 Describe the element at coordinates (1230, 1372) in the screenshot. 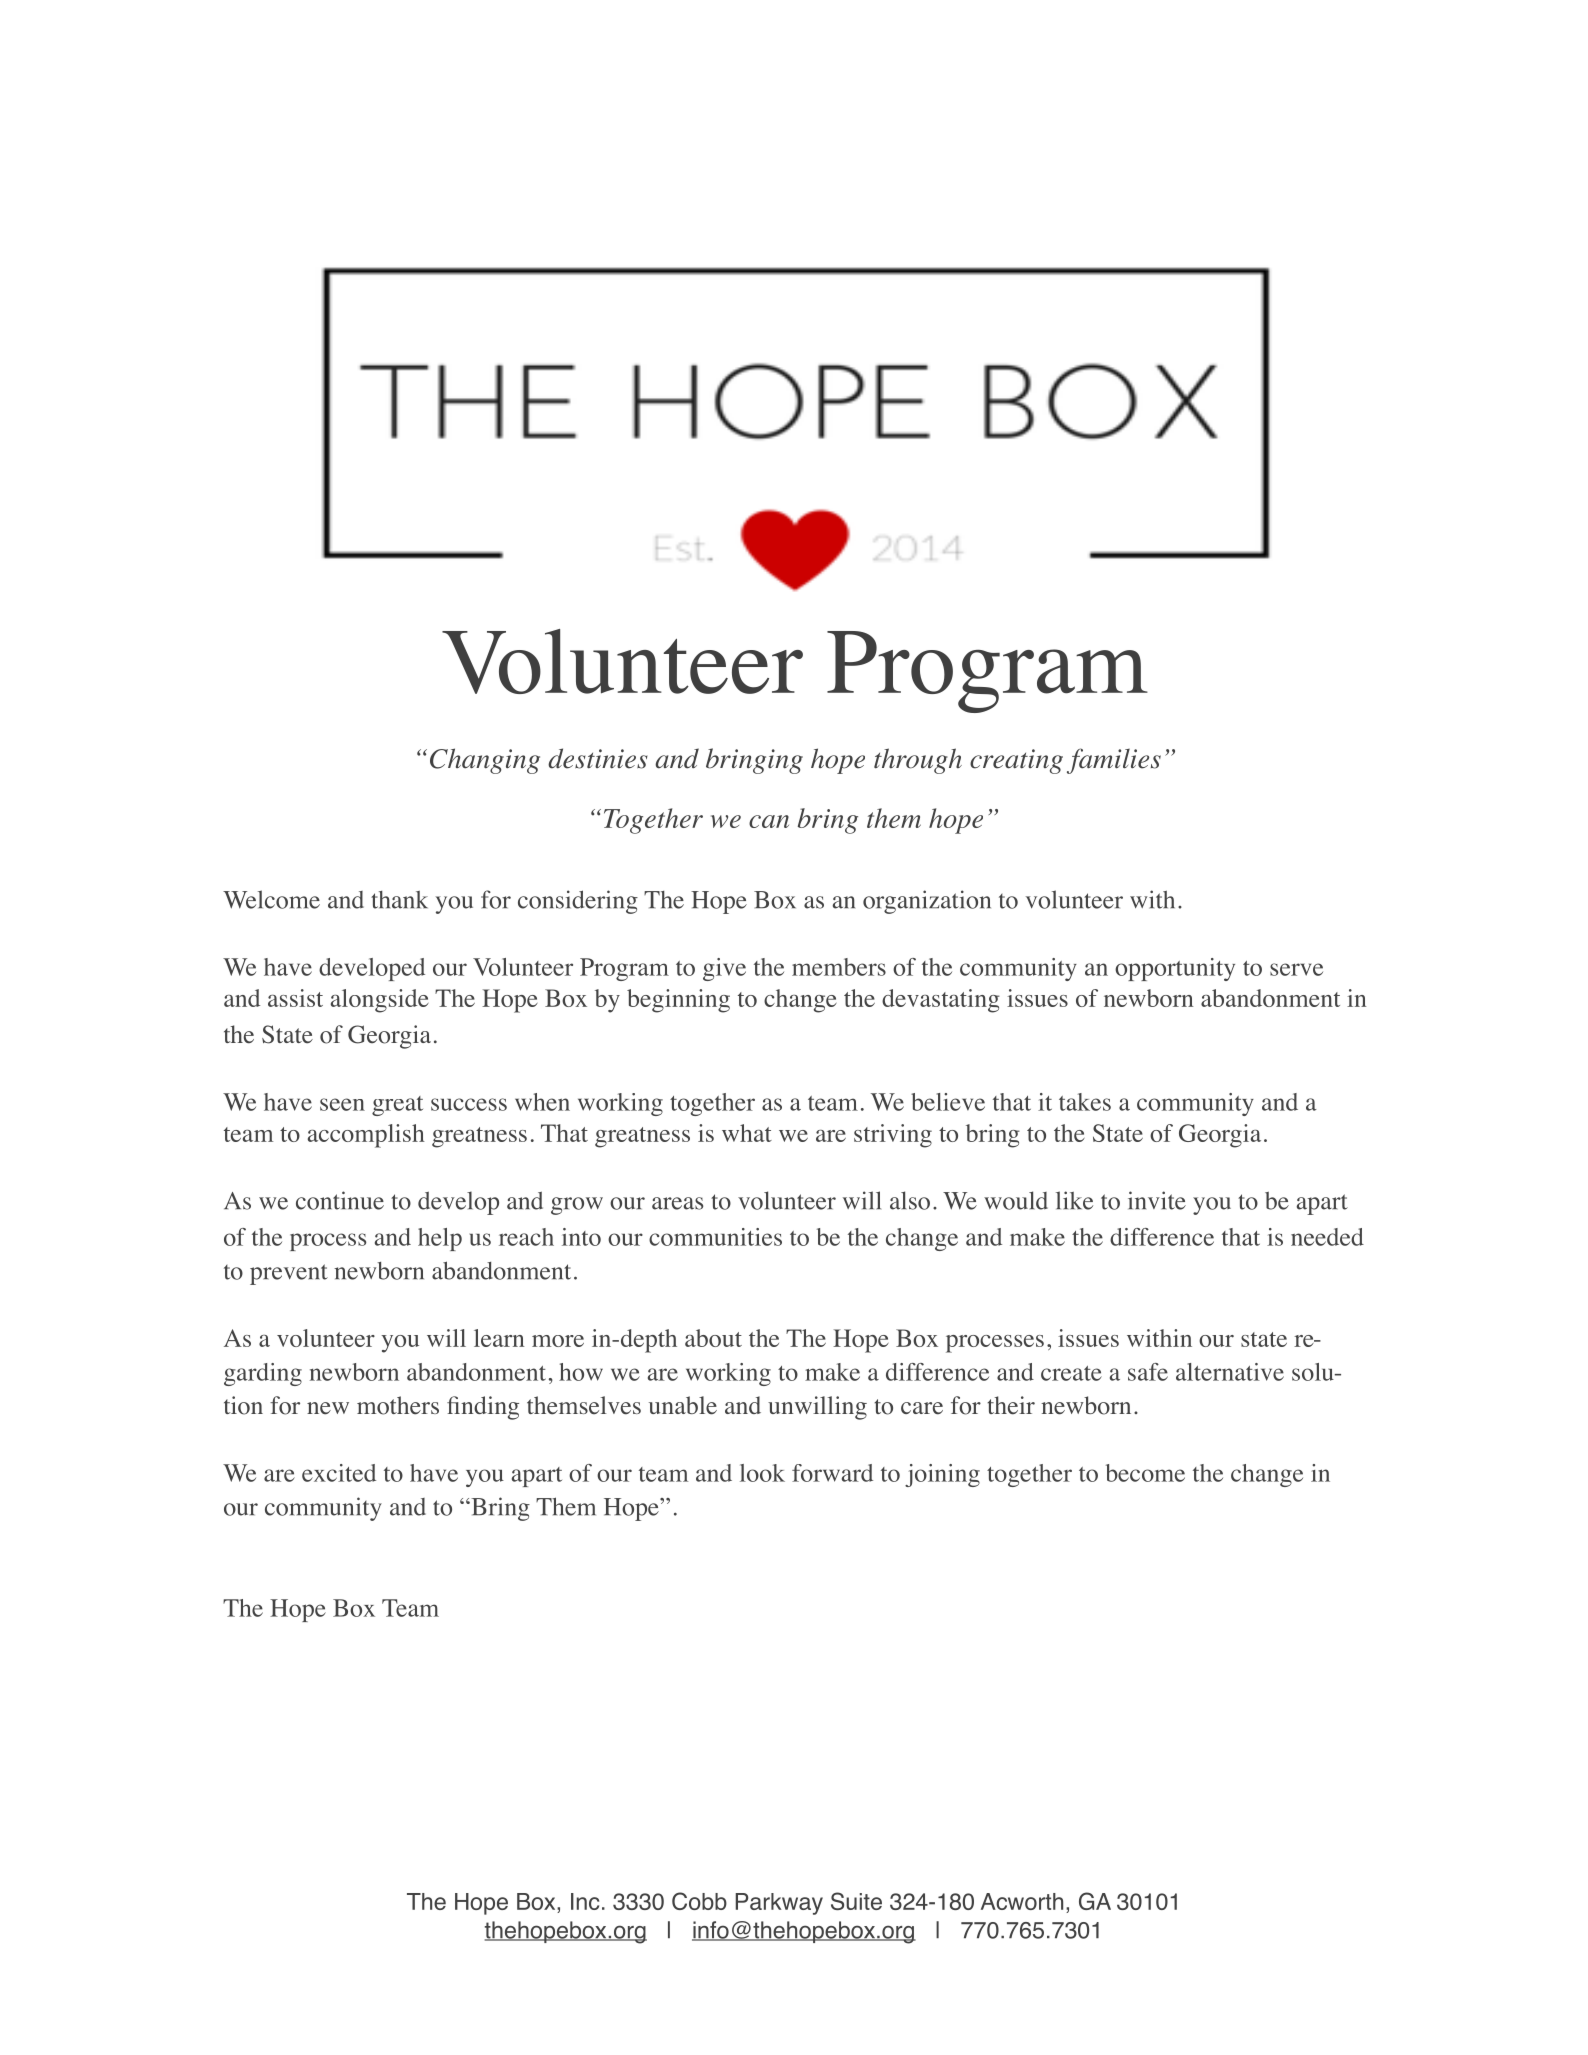

I see `alternative` at that location.
